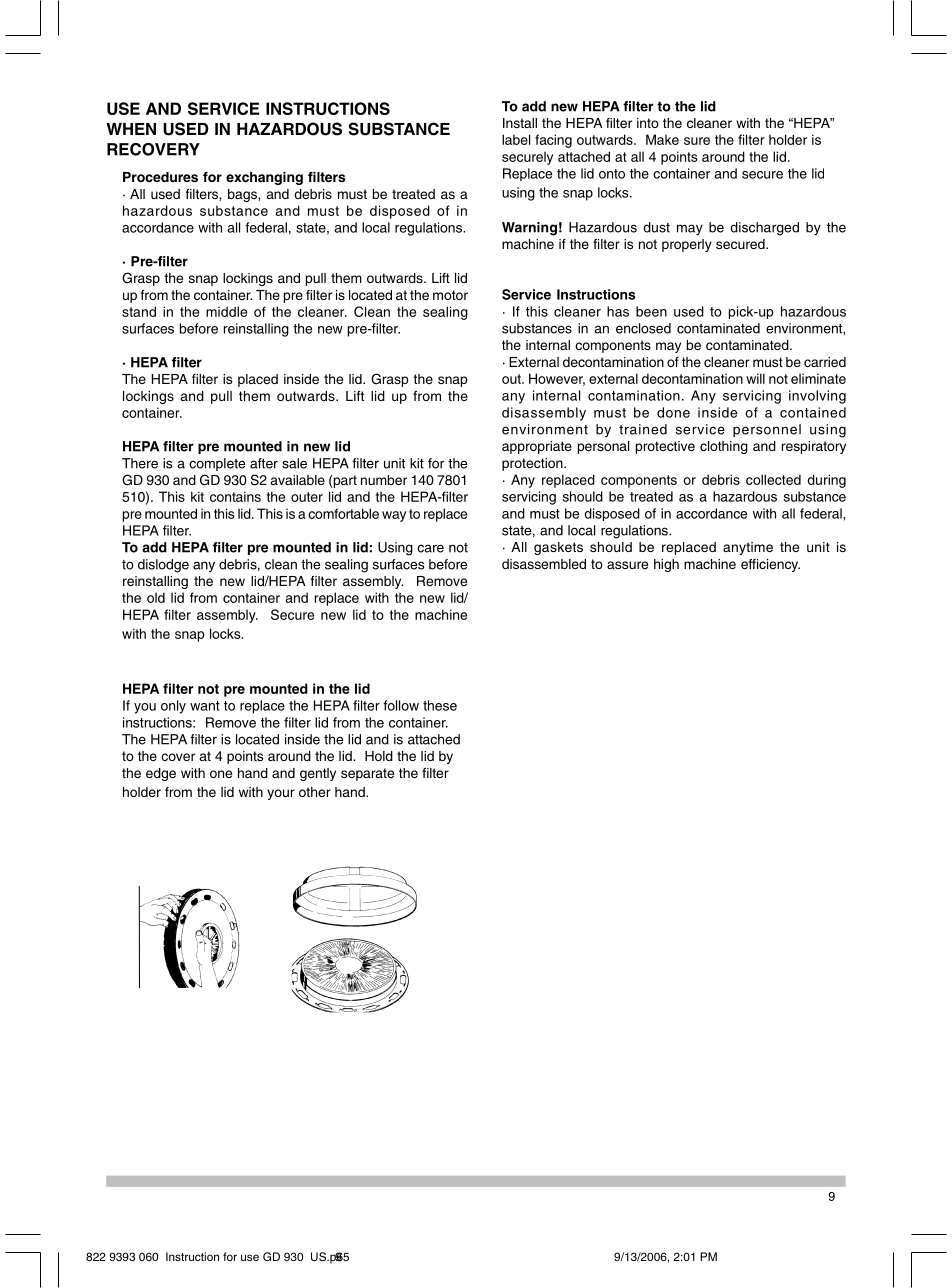 This image has height=1288, width=952. What do you see at coordinates (217, 464) in the image?
I see `complete` at bounding box center [217, 464].
